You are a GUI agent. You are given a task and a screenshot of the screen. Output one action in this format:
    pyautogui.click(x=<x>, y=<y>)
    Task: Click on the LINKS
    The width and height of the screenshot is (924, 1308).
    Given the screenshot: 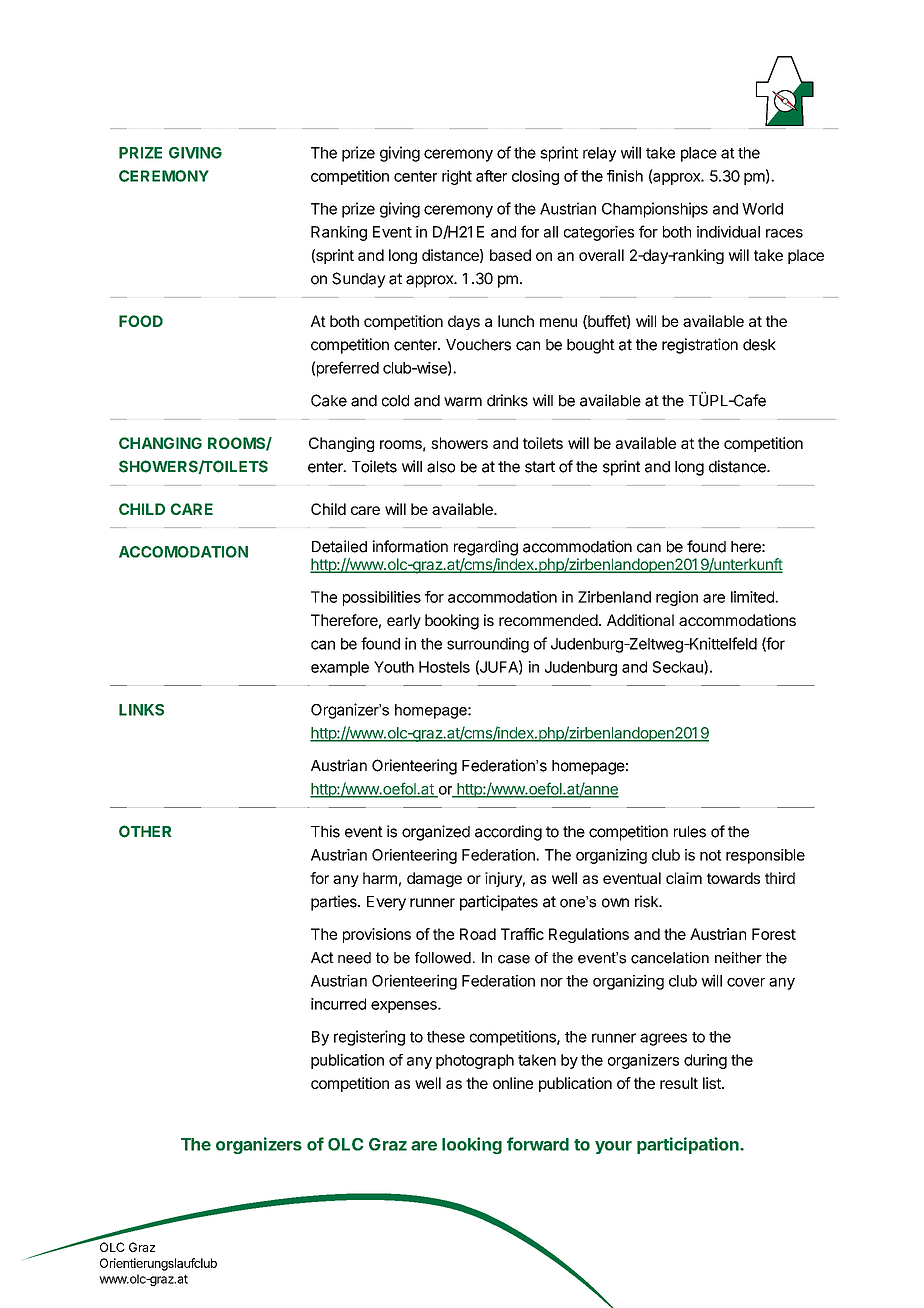 What is the action you would take?
    pyautogui.click(x=141, y=710)
